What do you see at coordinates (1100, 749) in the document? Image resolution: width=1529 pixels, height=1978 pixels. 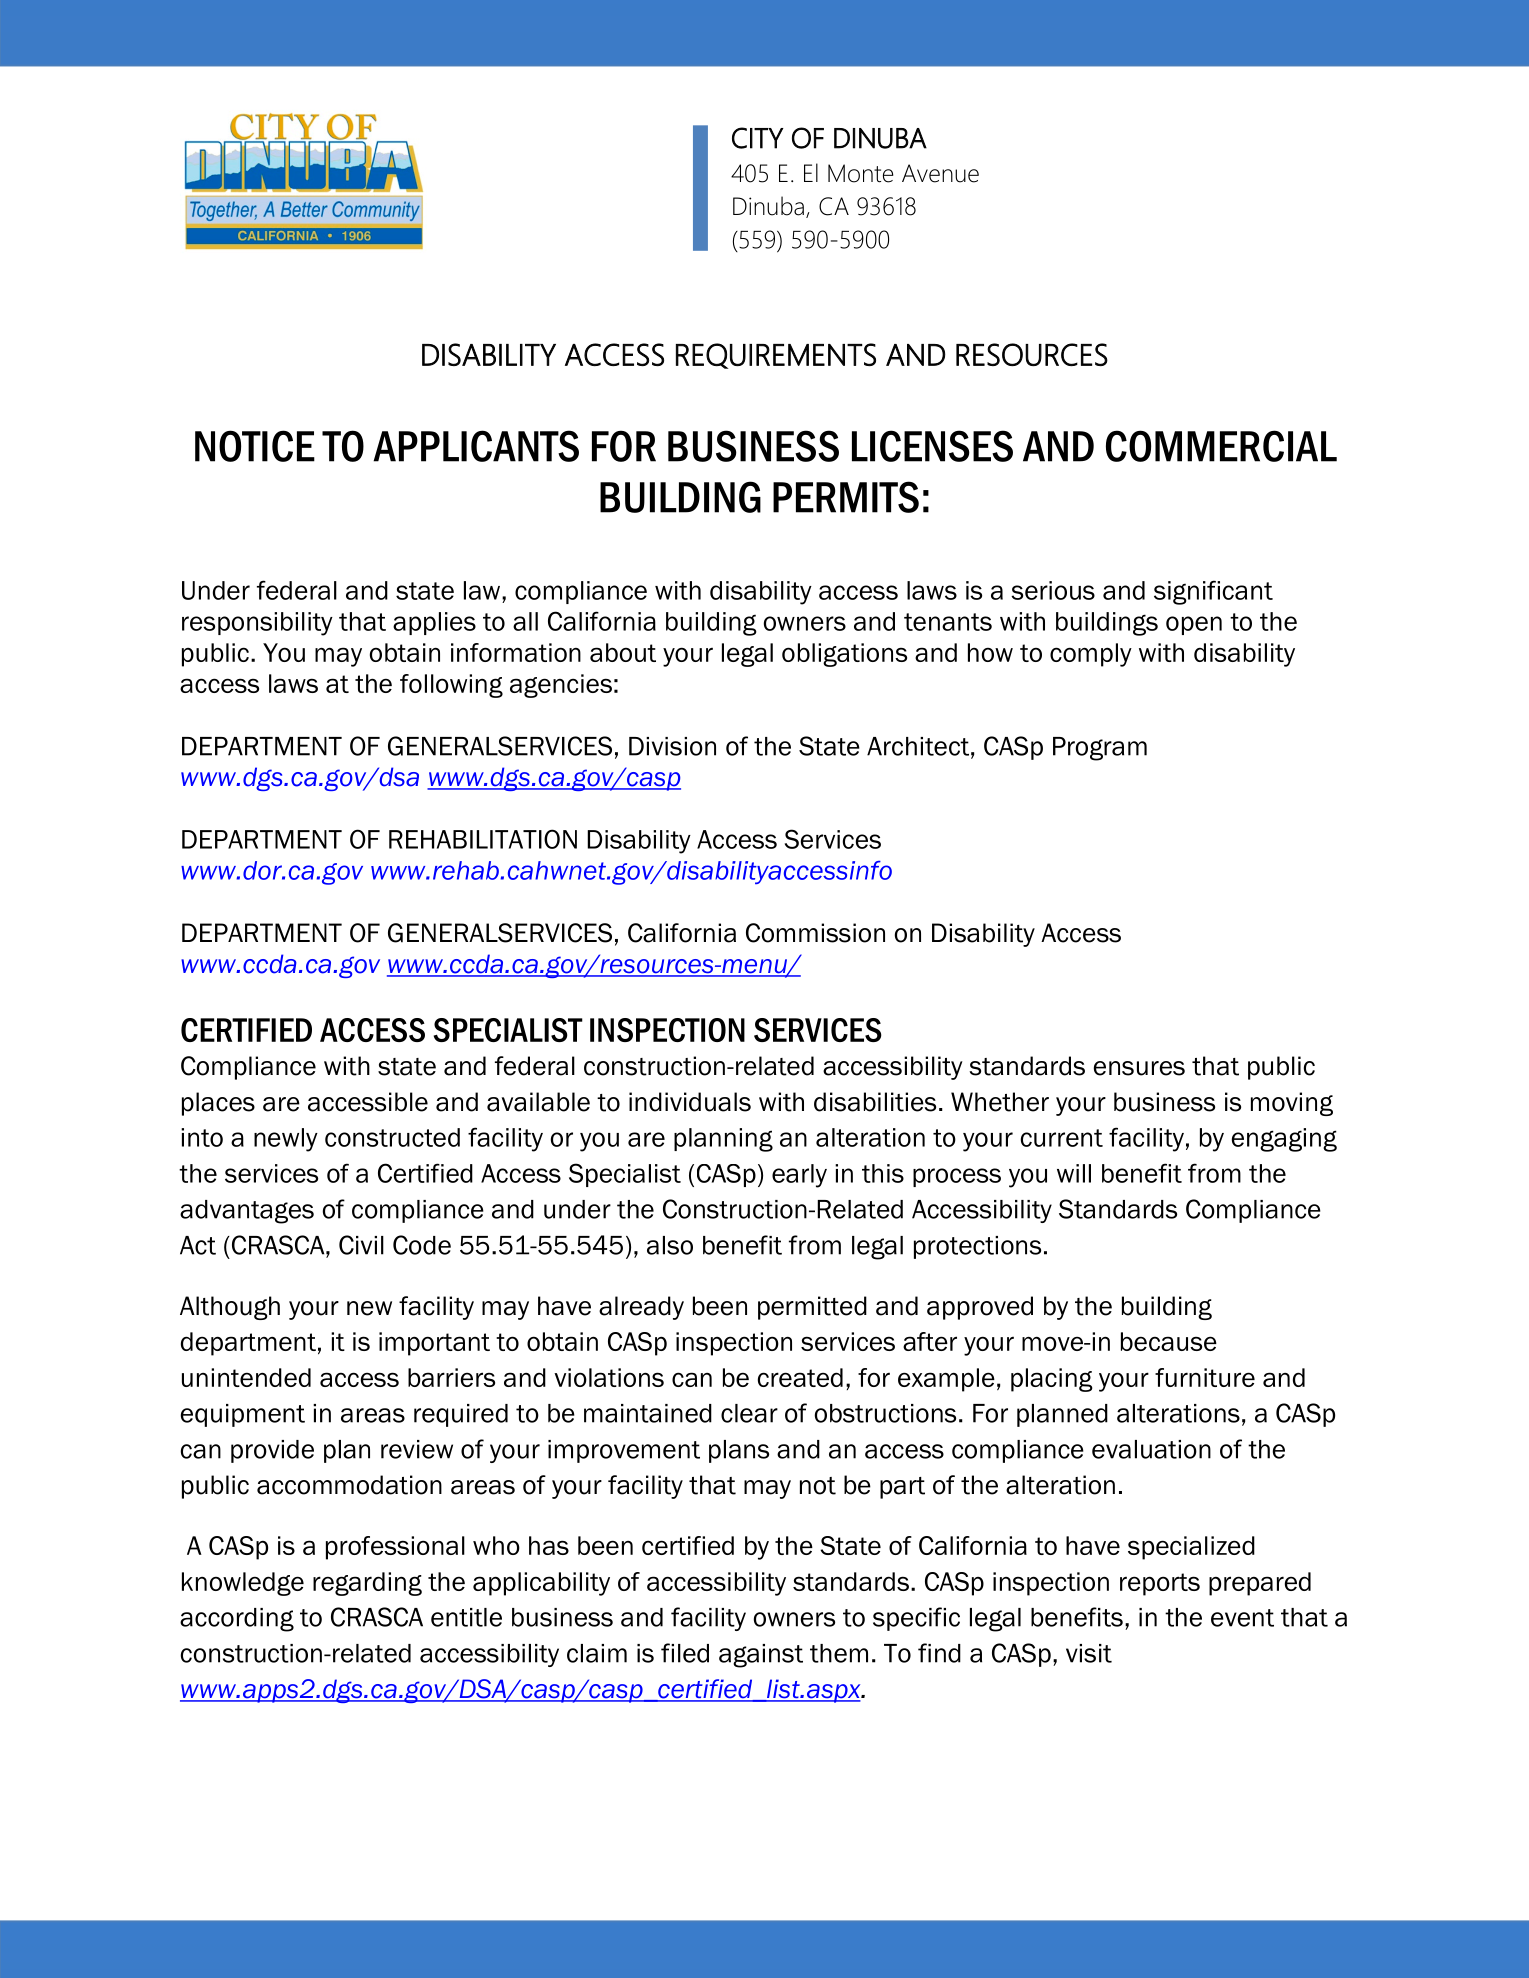 I see `Program` at bounding box center [1100, 749].
